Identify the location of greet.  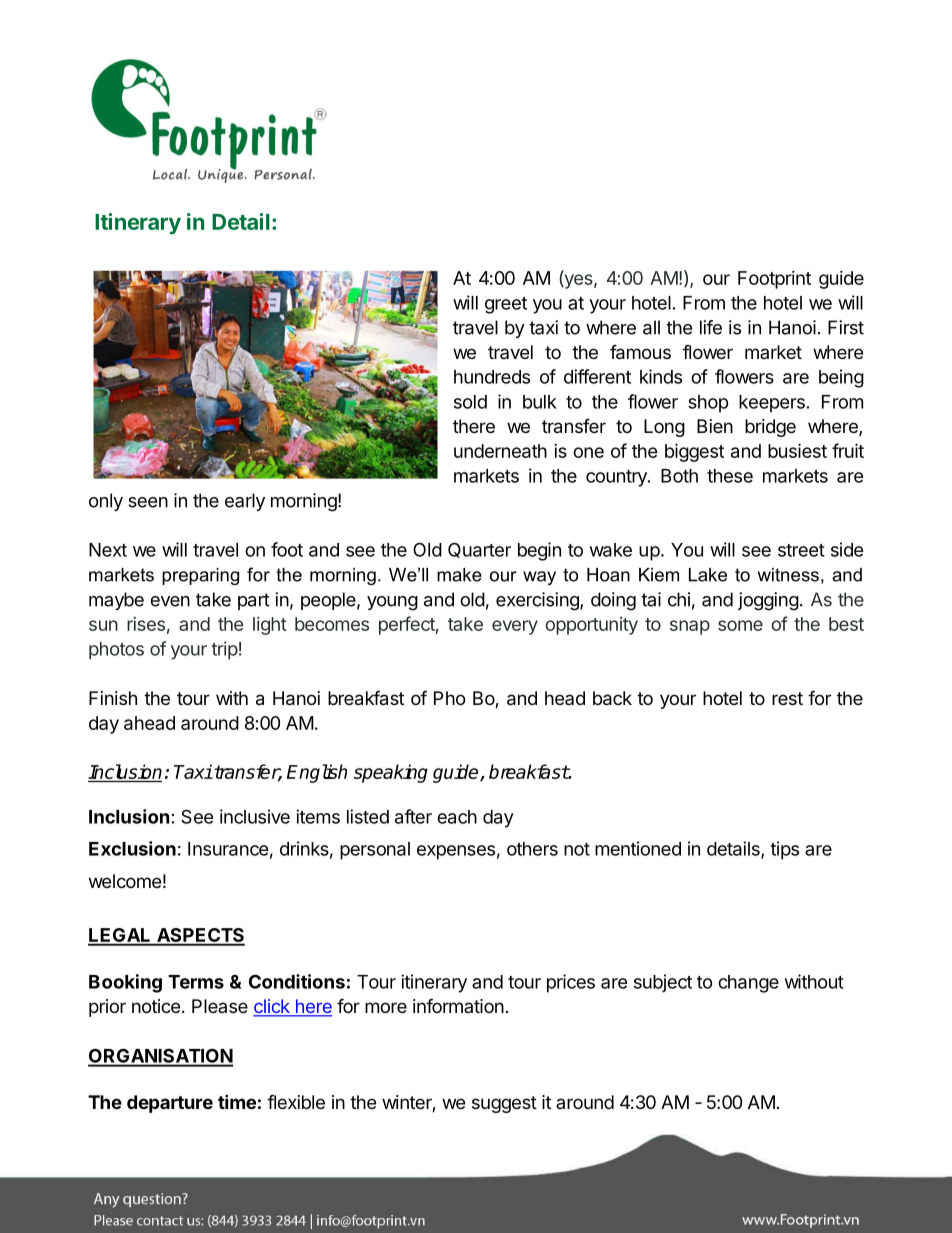
(506, 305).
